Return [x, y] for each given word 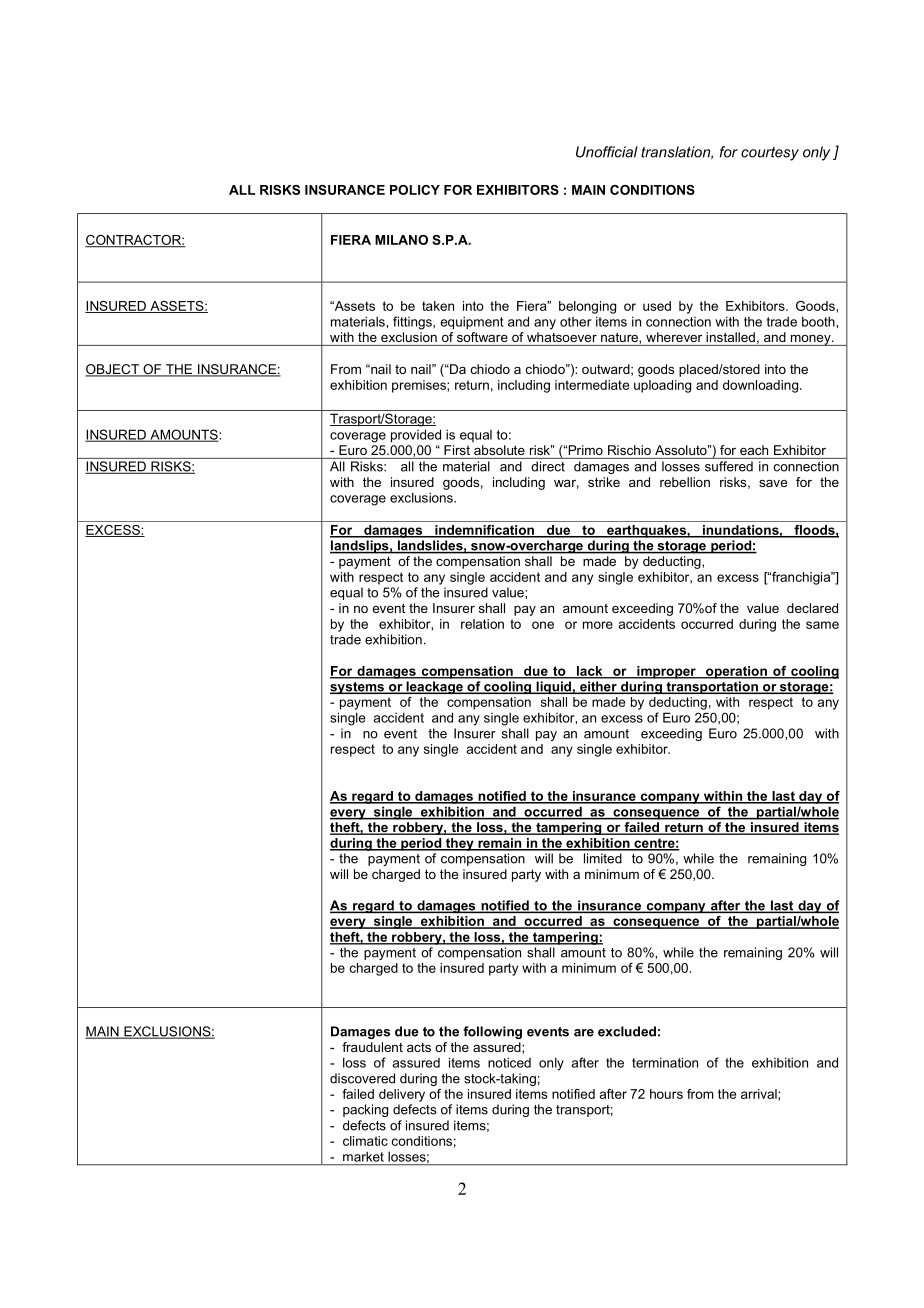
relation [482, 624]
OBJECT [113, 370]
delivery [402, 1095]
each [754, 450]
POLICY [415, 190]
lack [589, 672]
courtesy [770, 154]
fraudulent [372, 1047]
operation [736, 672]
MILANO [401, 240]
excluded [627, 1031]
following [492, 1032]
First [457, 450]
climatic [365, 1141]
